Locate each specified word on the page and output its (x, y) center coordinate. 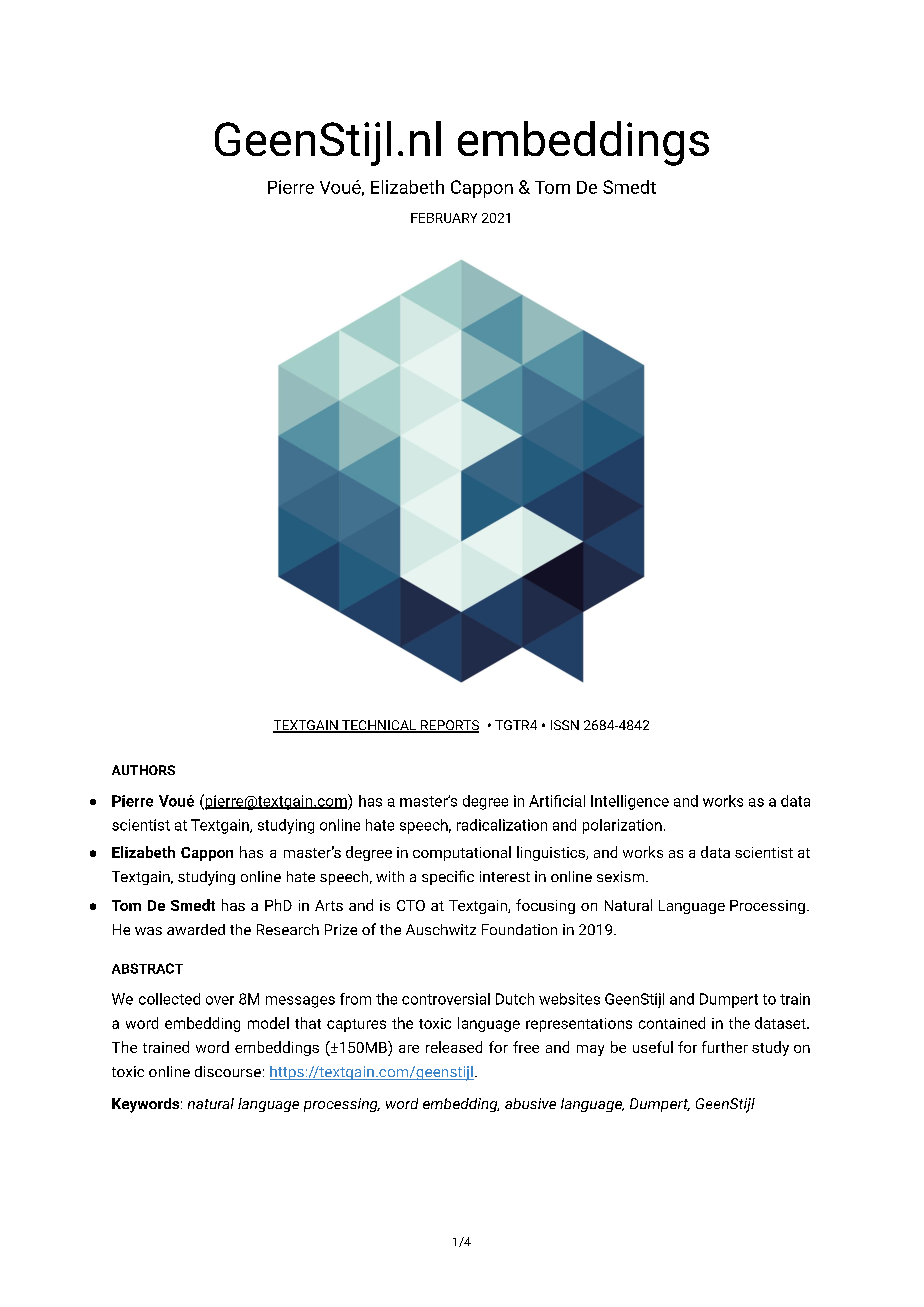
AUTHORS (143, 770)
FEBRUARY (444, 218)
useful (653, 1047)
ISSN (565, 725)
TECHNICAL (379, 726)
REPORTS (449, 726)
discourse (228, 1071)
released (454, 1047)
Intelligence (630, 802)
